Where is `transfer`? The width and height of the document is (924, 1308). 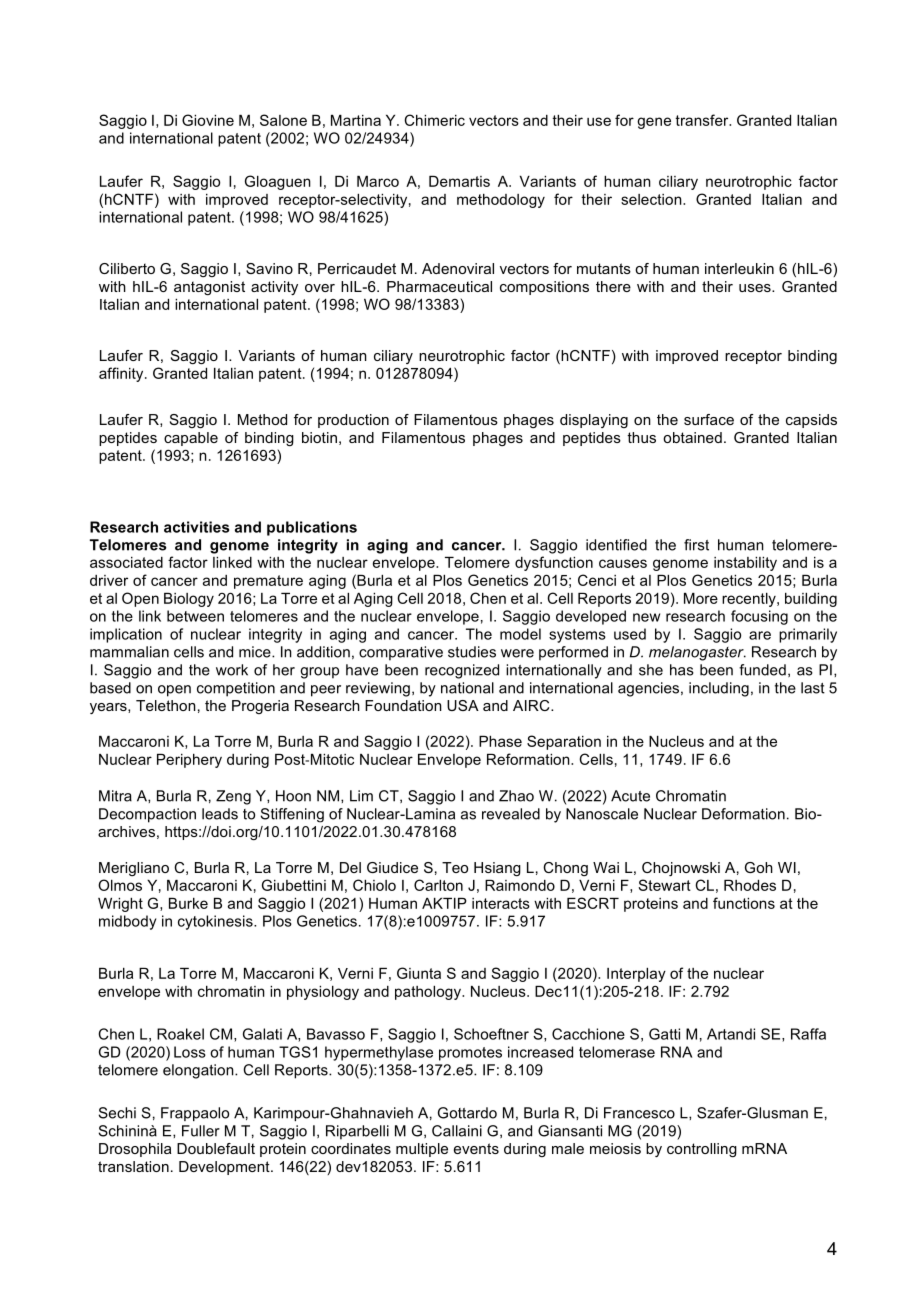 transfer is located at coordinates (703, 120).
